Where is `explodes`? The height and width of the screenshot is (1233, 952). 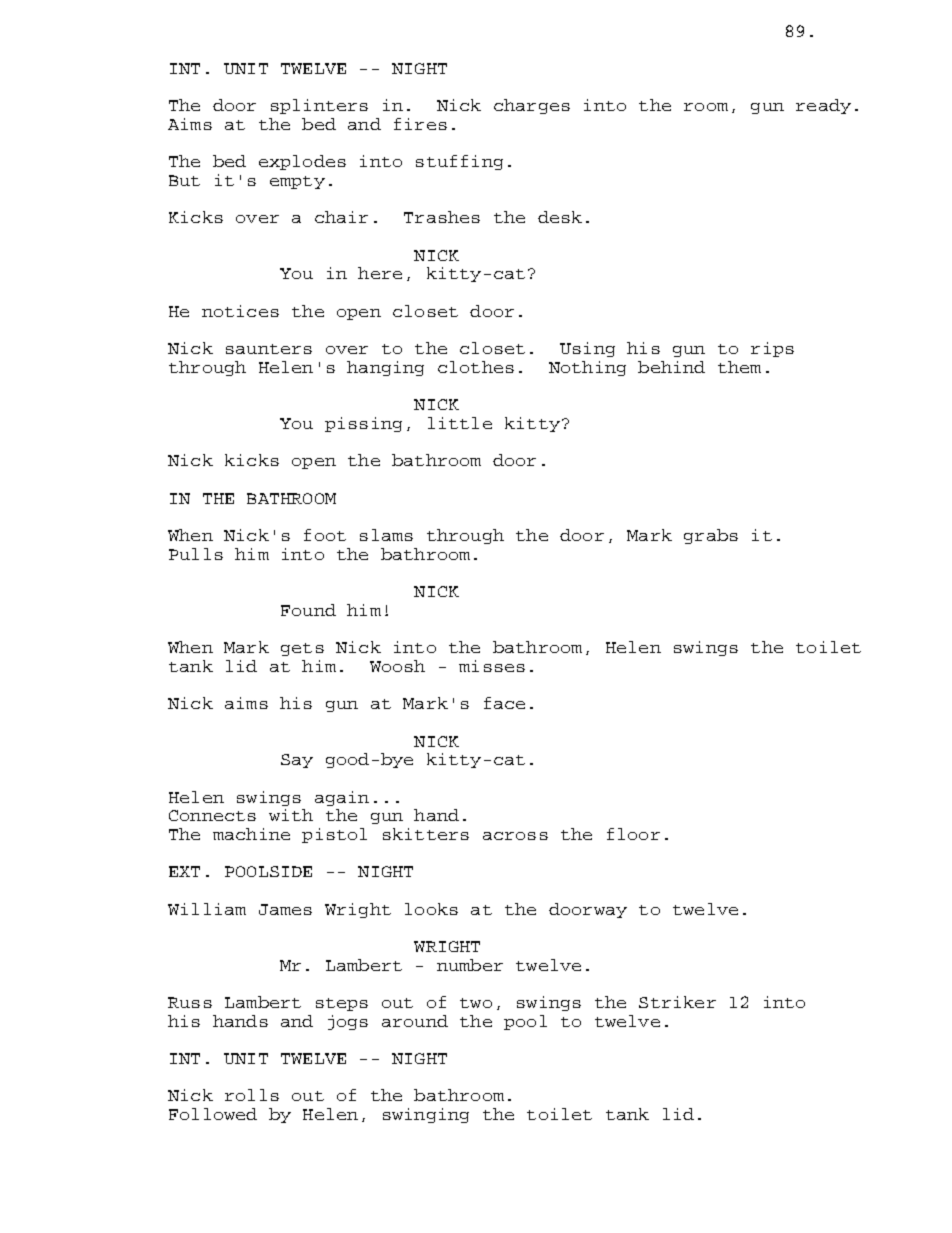 explodes is located at coordinates (302, 162).
